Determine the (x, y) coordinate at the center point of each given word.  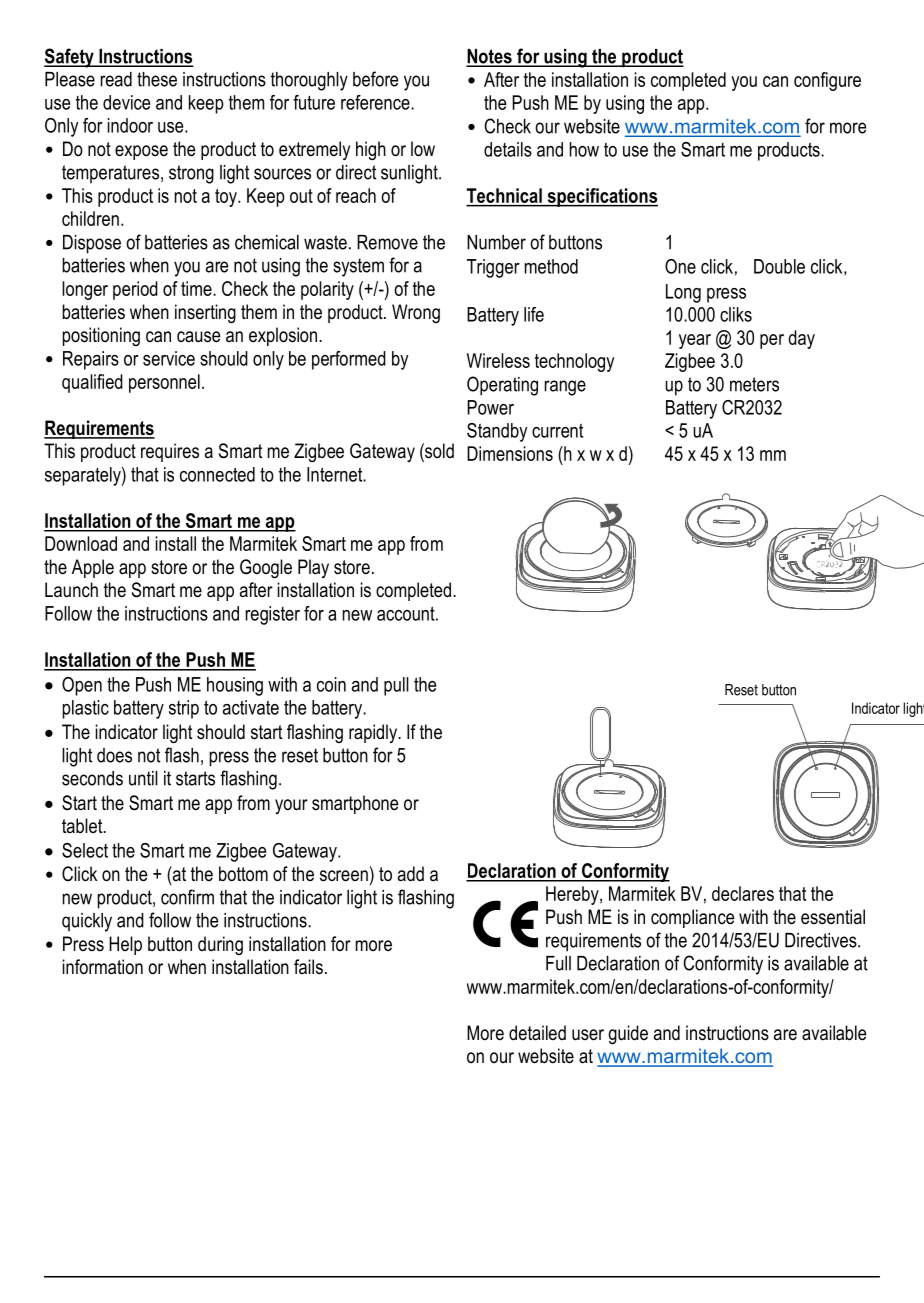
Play (313, 568)
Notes (490, 57)
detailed (537, 1033)
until (143, 778)
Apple (93, 568)
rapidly (374, 733)
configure (827, 81)
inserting (205, 314)
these (157, 79)
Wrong (416, 313)
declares (743, 893)
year (695, 341)
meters (754, 384)
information (103, 967)
